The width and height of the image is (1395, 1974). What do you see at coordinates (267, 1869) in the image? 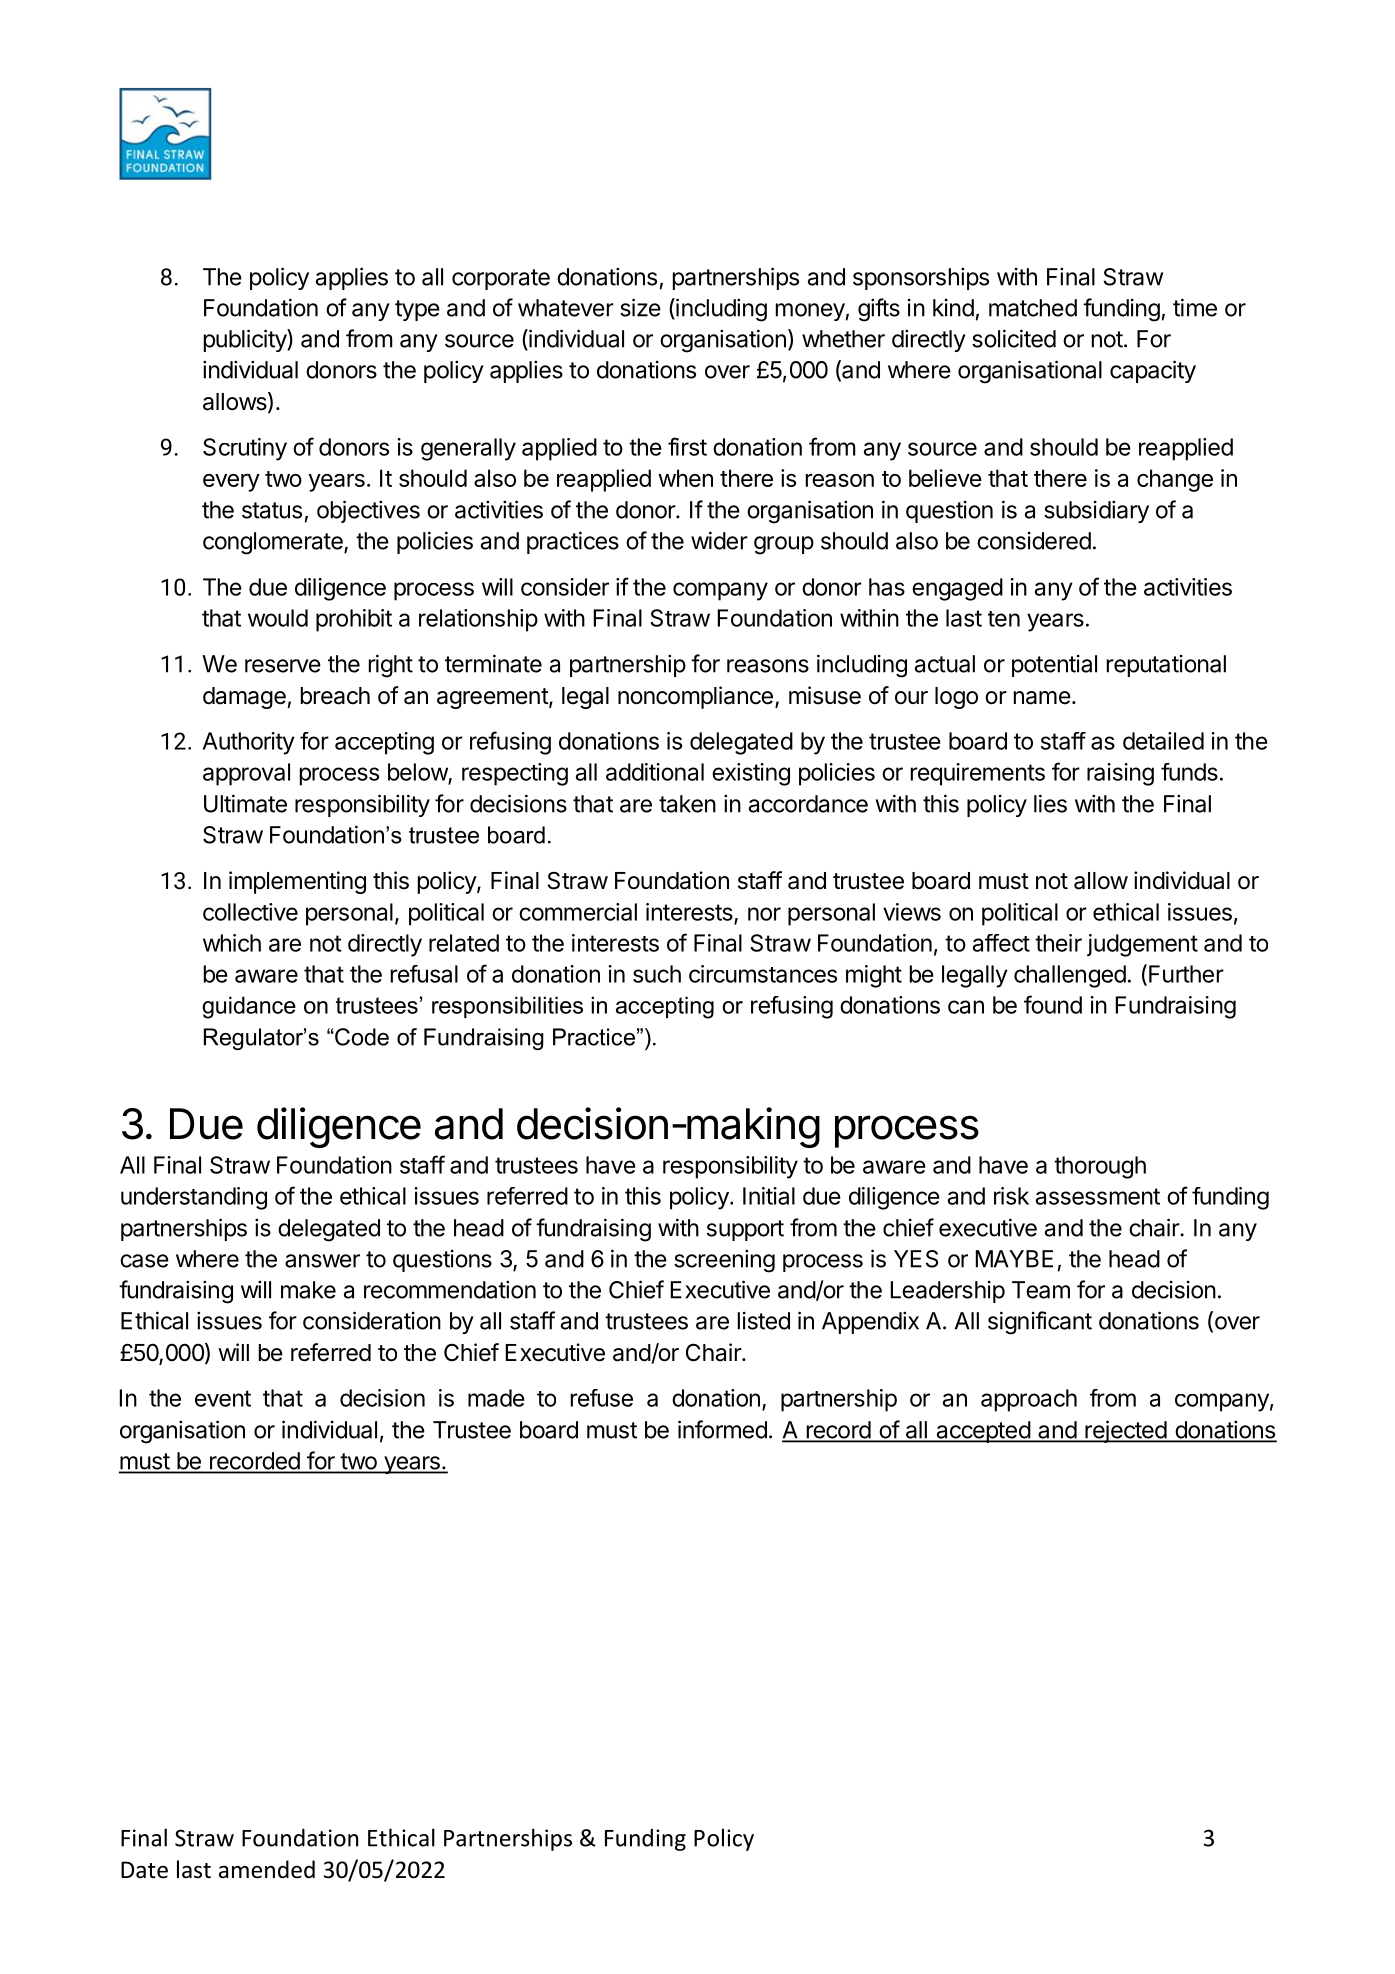
I see `amended` at bounding box center [267, 1869].
